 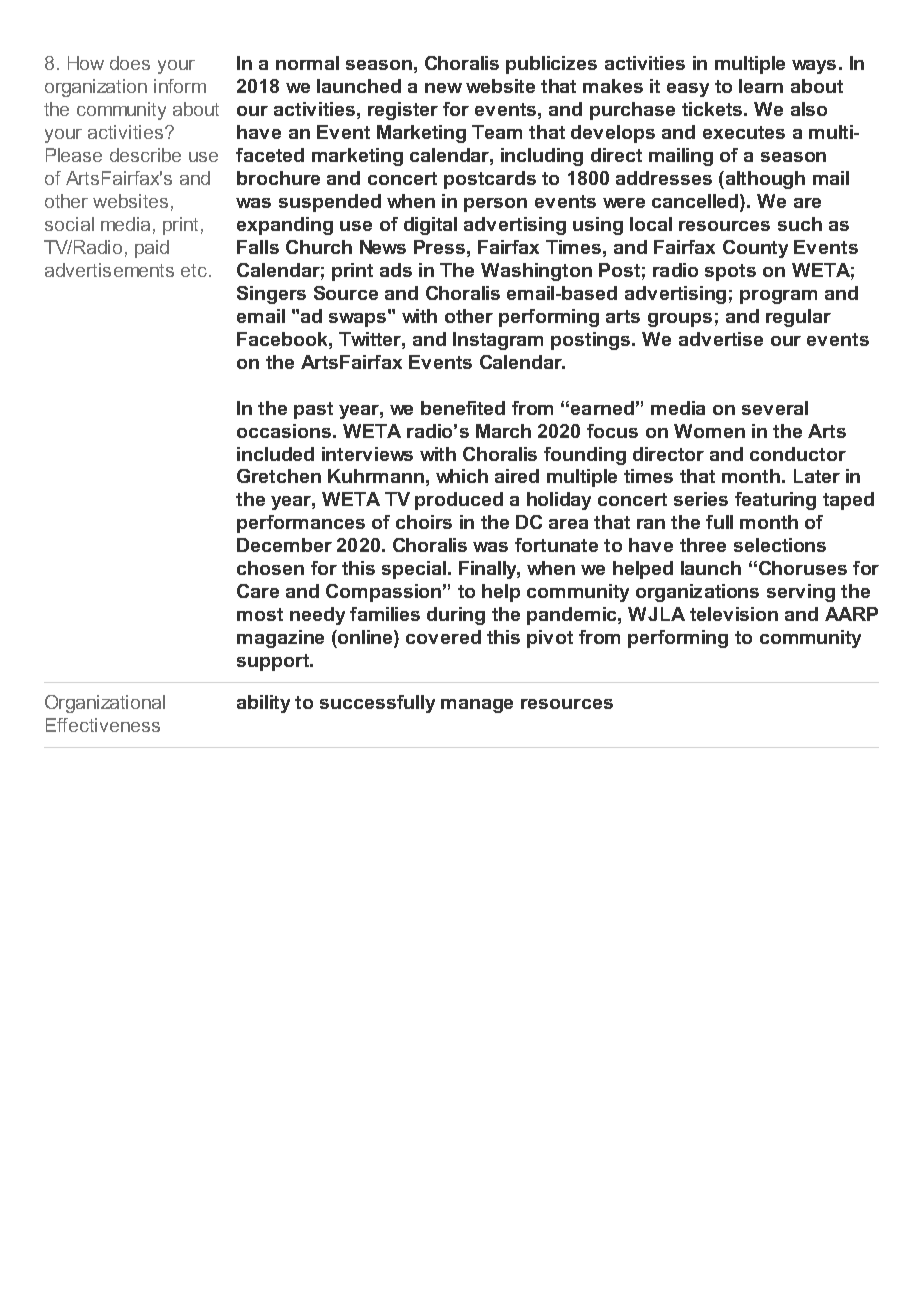 What do you see at coordinates (477, 706) in the page?
I see `manage` at bounding box center [477, 706].
